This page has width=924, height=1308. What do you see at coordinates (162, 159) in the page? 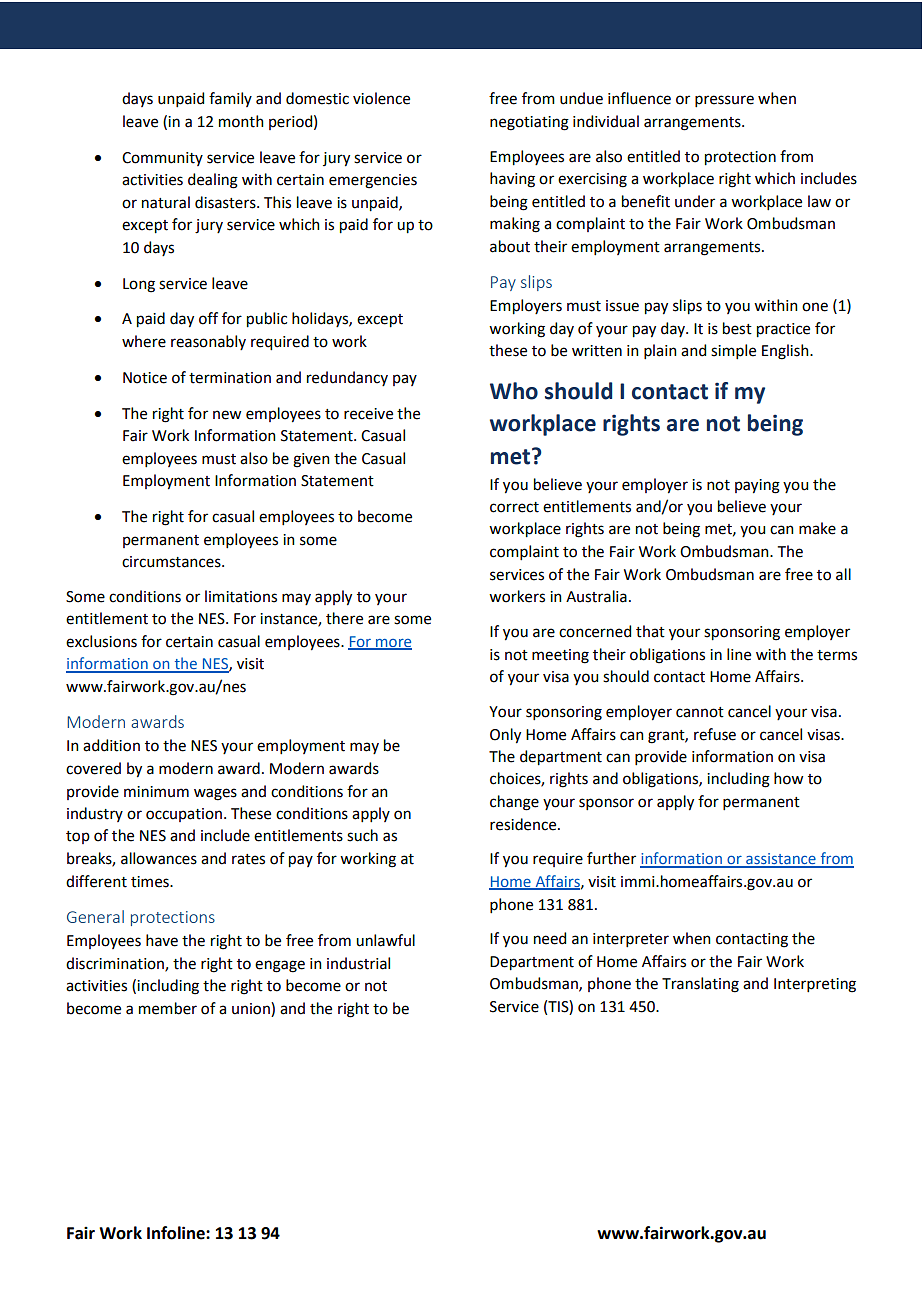
I see `Community` at bounding box center [162, 159].
